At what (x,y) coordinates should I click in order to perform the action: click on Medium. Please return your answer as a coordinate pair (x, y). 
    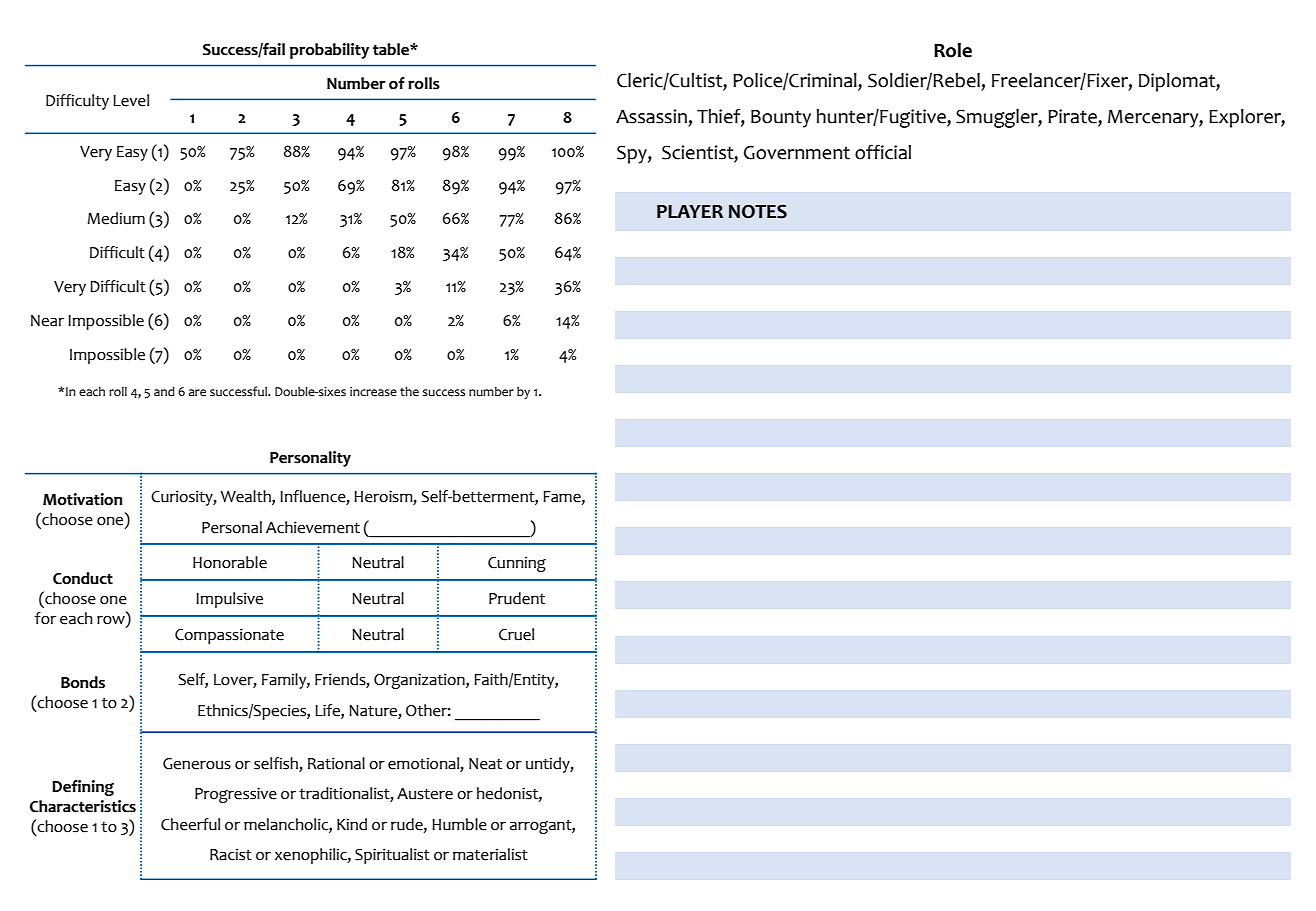
    Looking at the image, I should click on (116, 218).
